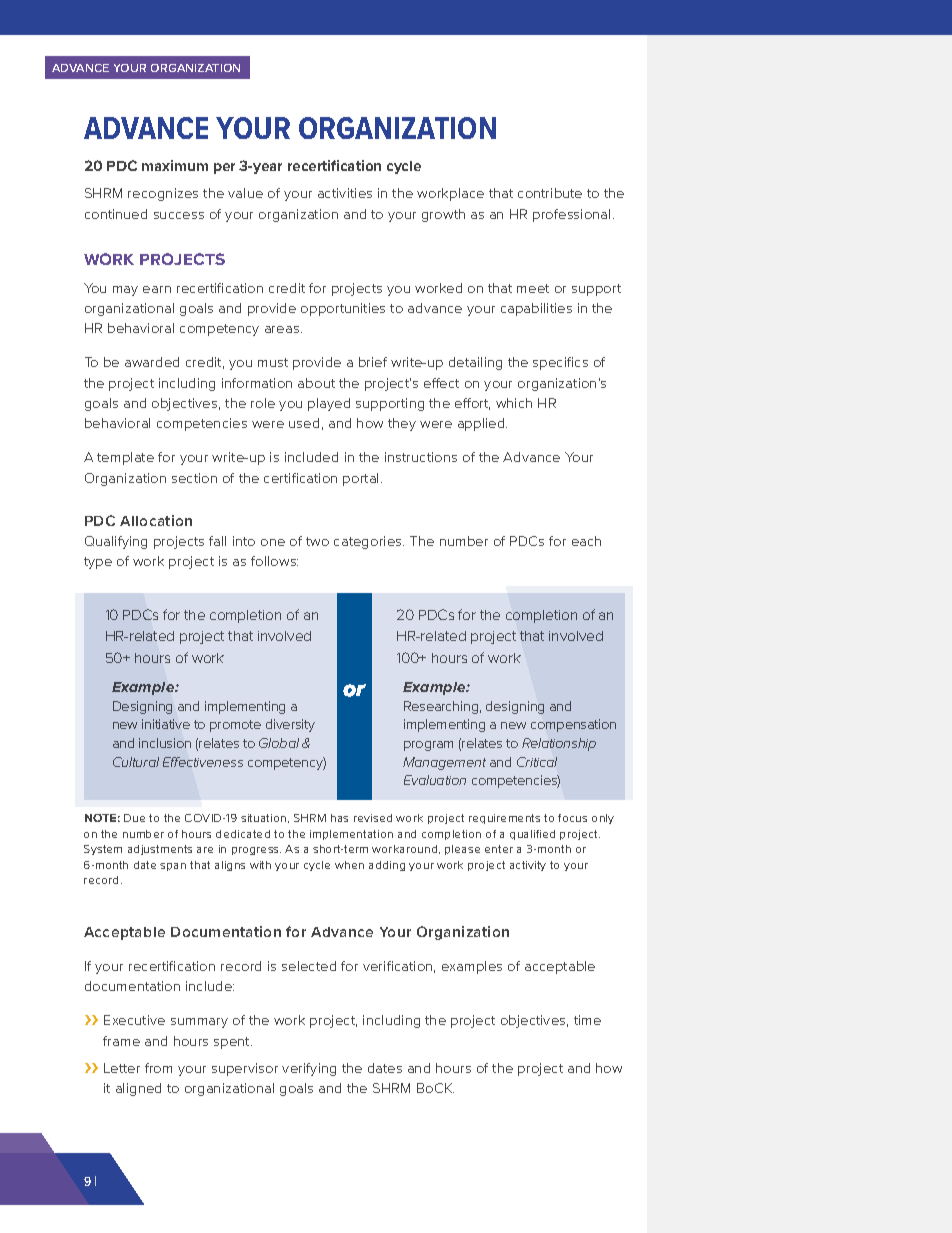 The width and height of the image is (952, 1233). I want to click on recognizes, so click(163, 194).
